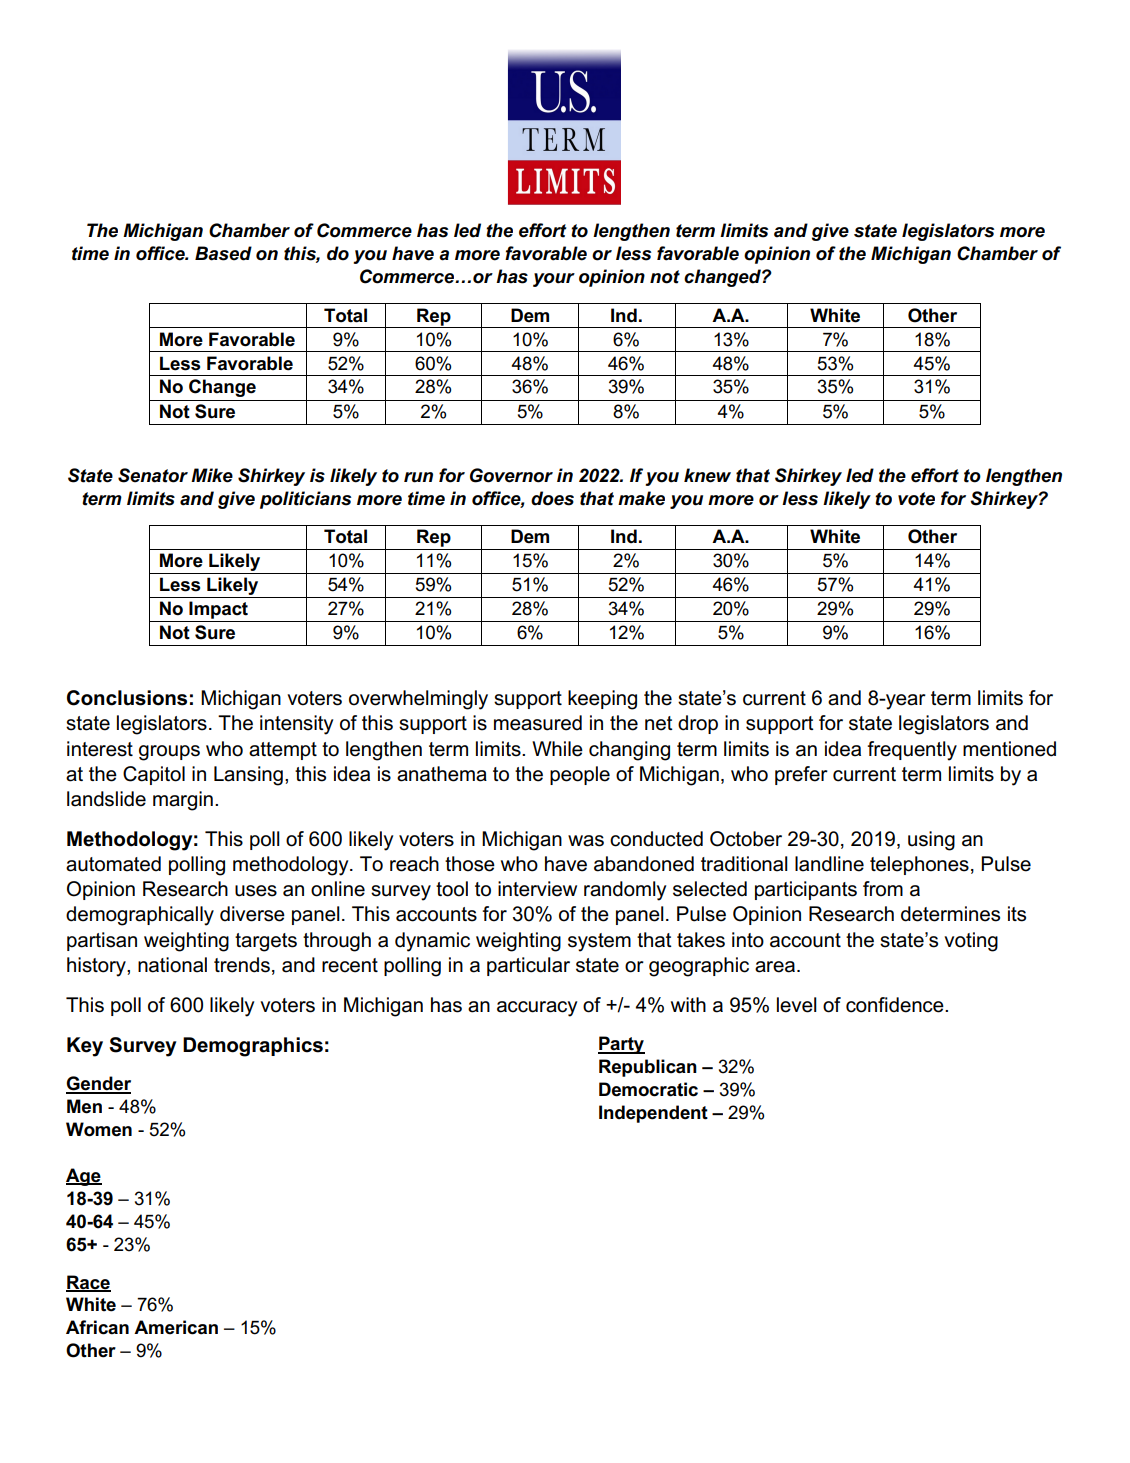 This screenshot has height=1463, width=1130. I want to click on people, so click(580, 775).
